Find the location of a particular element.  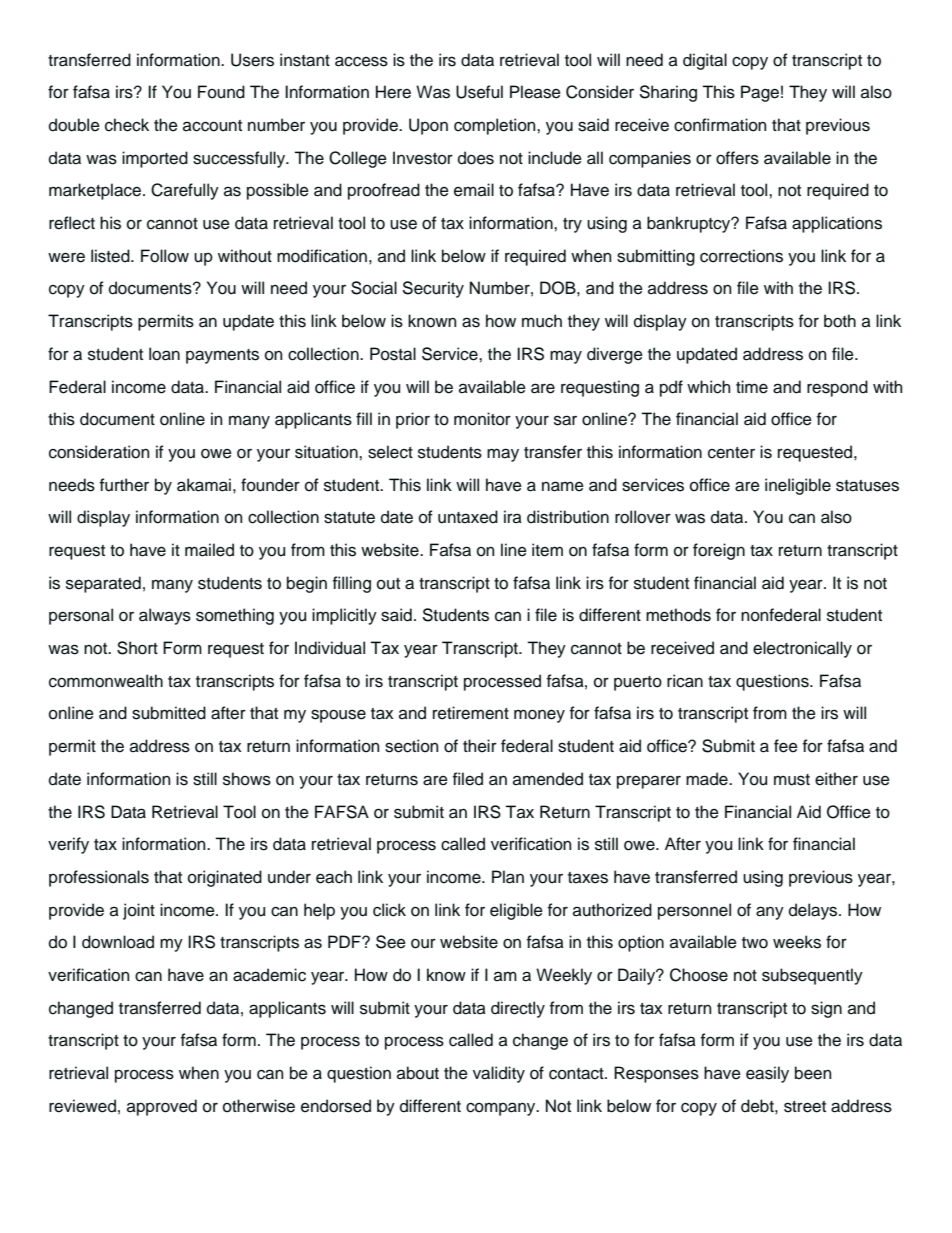

further is located at coordinates (124, 485).
